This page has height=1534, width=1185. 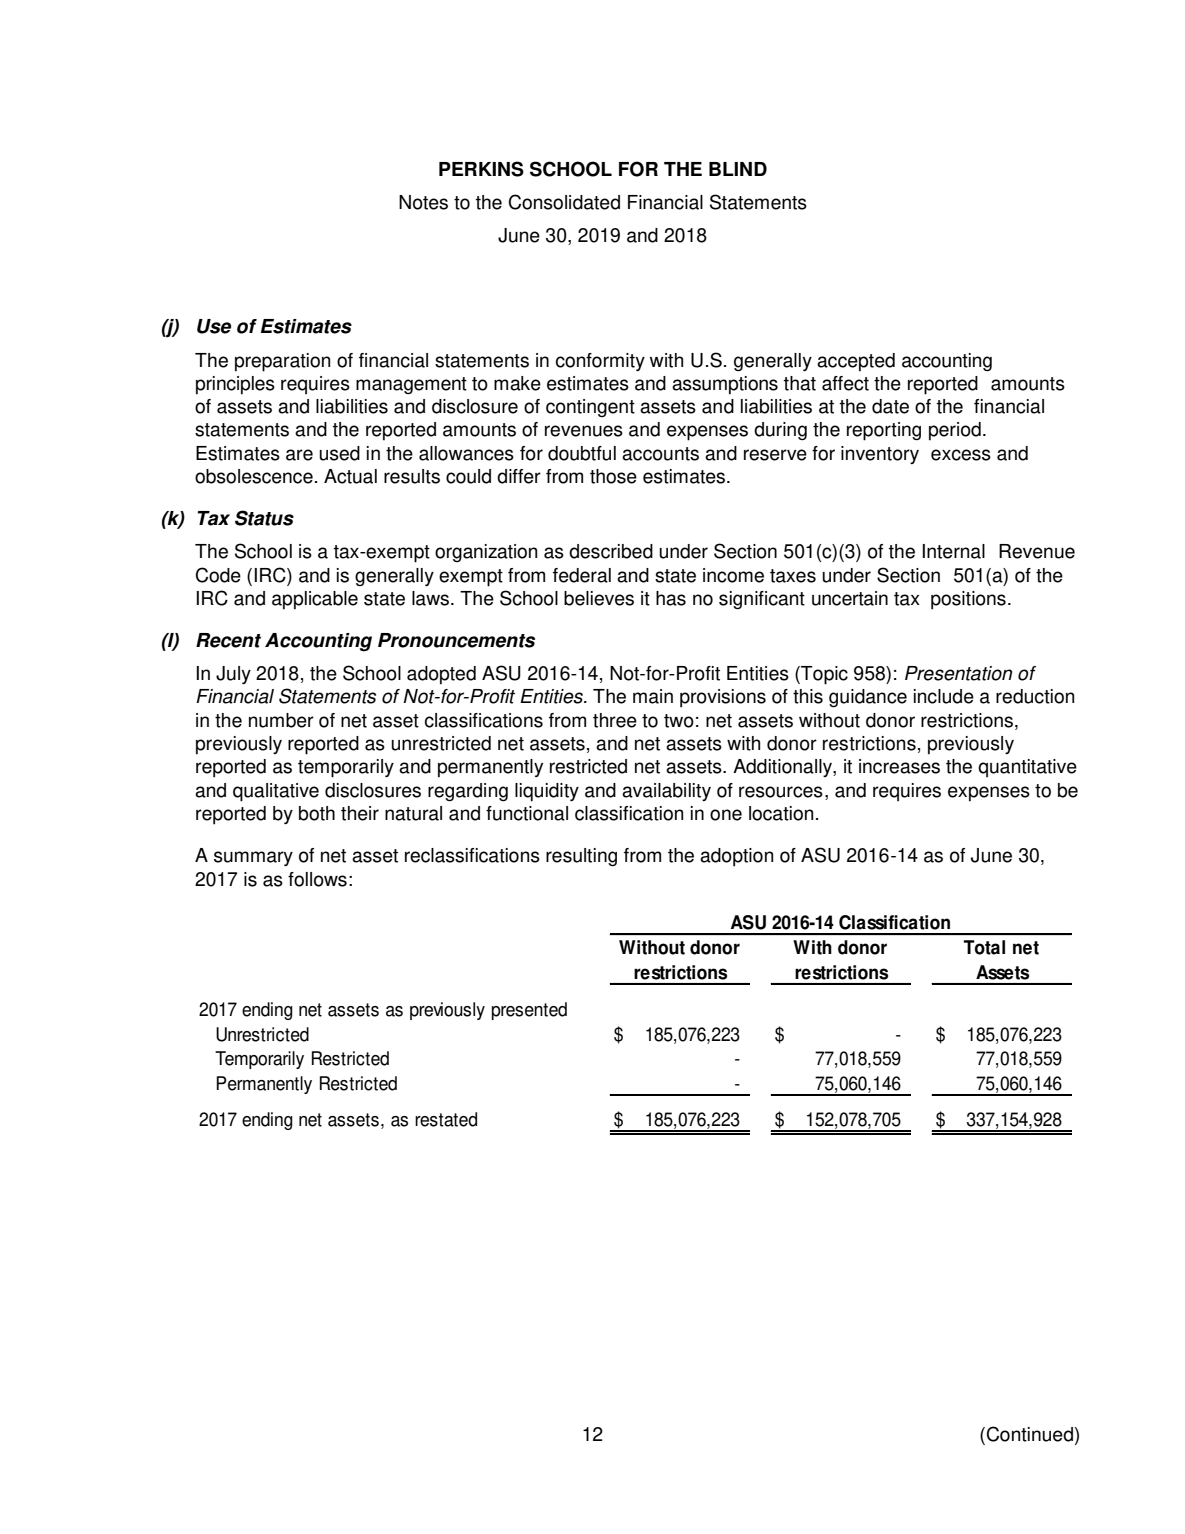 What do you see at coordinates (899, 766) in the page?
I see `increases` at bounding box center [899, 766].
